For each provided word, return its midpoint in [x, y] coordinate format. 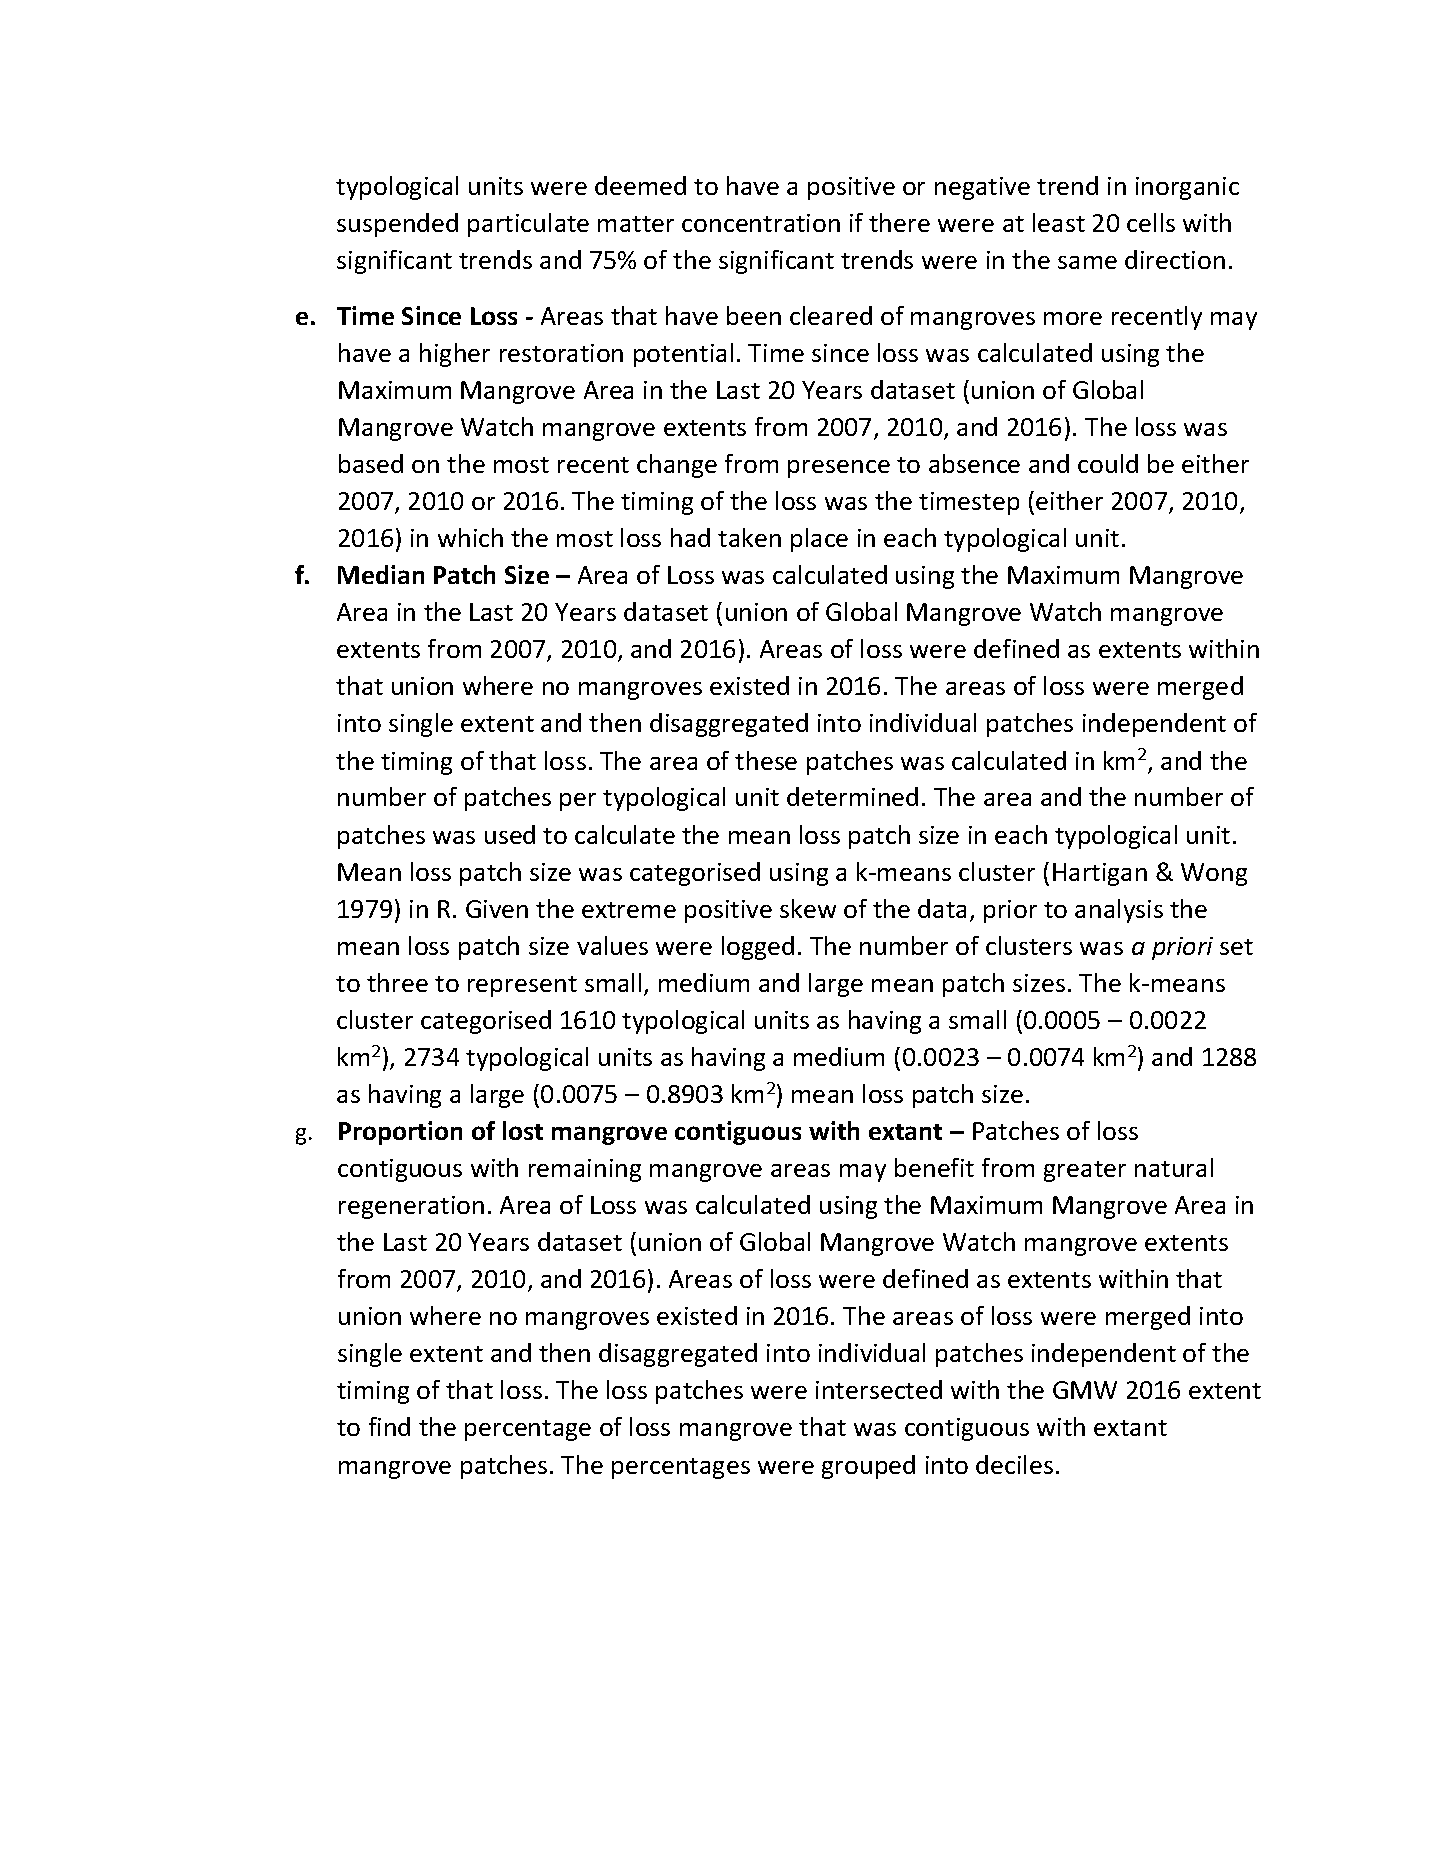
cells [1151, 222]
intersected [879, 1389]
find [389, 1426]
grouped [868, 1467]
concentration [761, 223]
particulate [528, 225]
